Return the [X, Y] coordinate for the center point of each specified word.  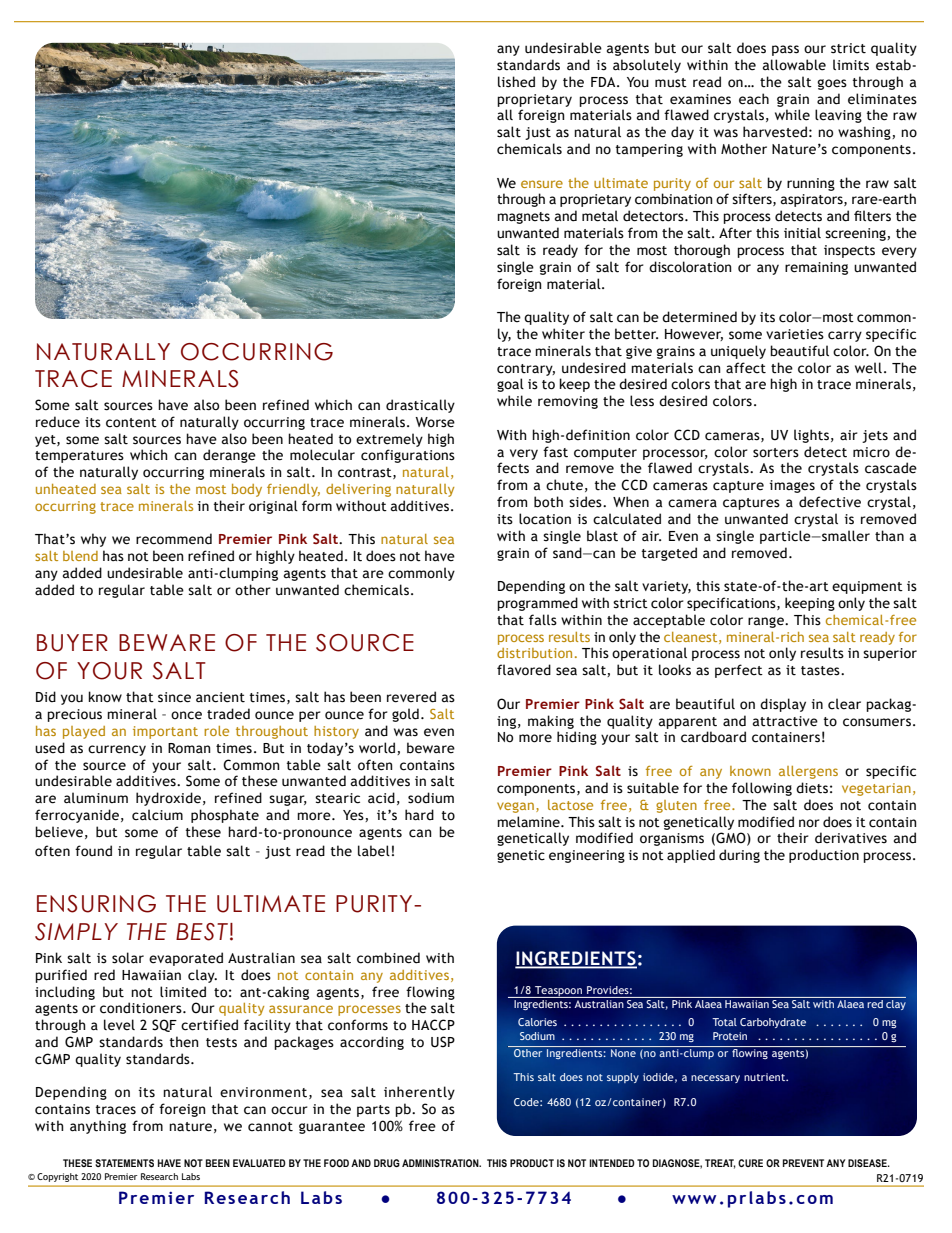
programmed [537, 604]
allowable [794, 65]
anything [98, 1127]
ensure [542, 184]
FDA [604, 82]
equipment [867, 587]
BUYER [72, 643]
